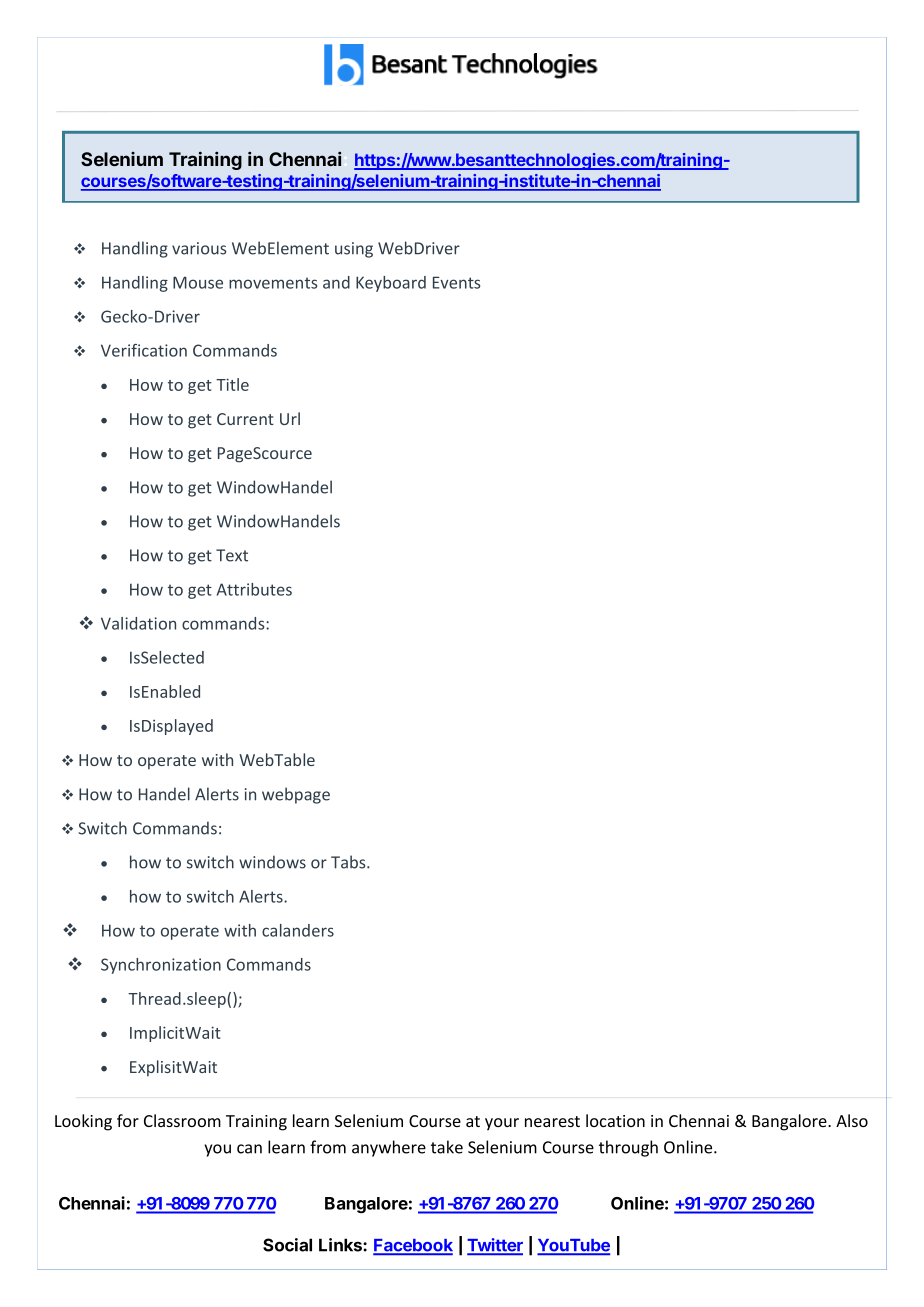 The width and height of the image is (924, 1307). Describe the element at coordinates (628, 1148) in the image. I see `through` at that location.
